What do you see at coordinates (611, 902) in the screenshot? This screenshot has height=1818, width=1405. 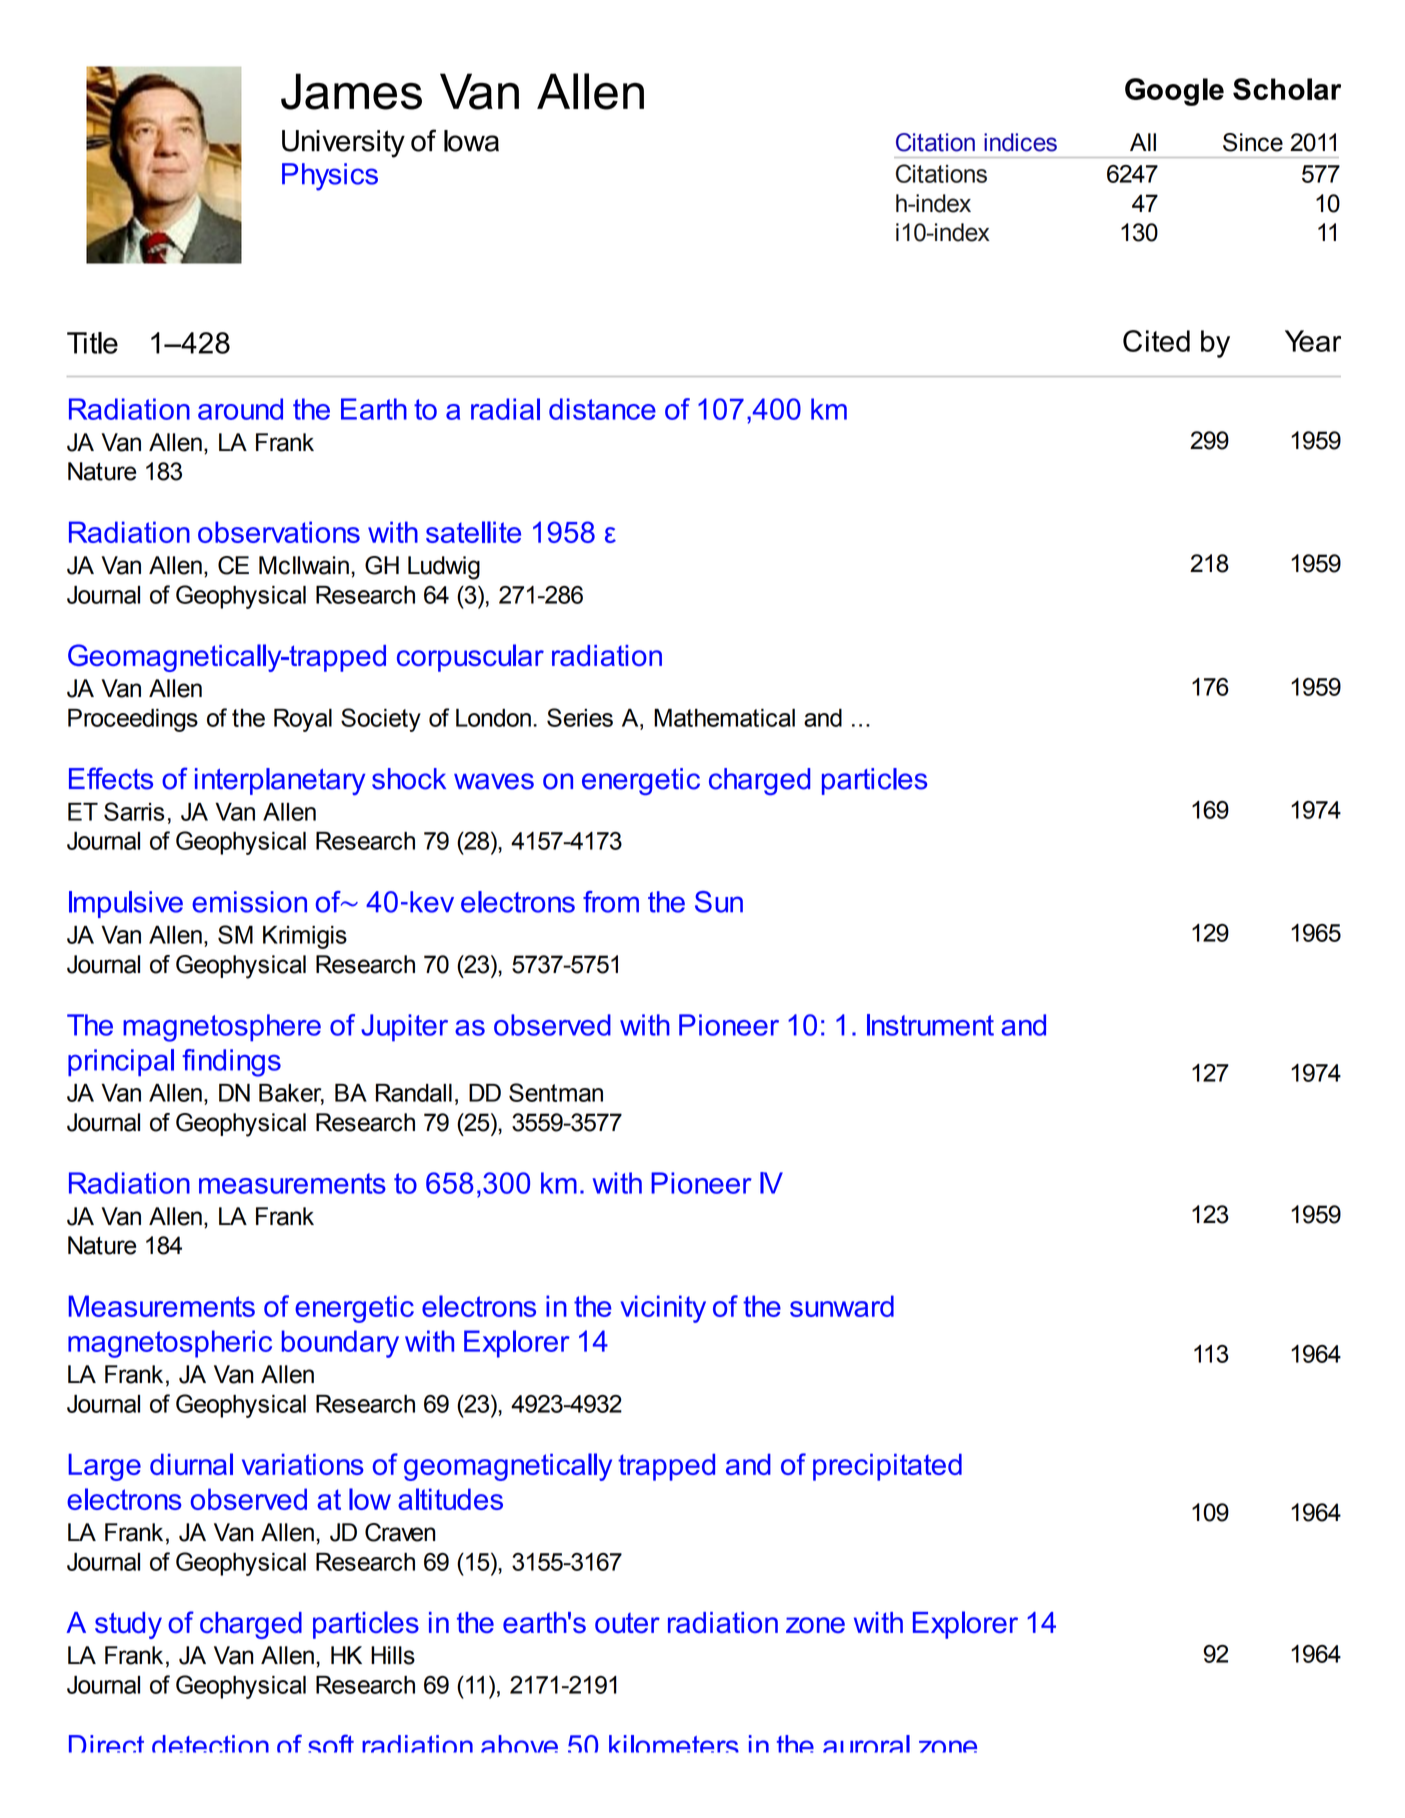 I see `from` at bounding box center [611, 902].
